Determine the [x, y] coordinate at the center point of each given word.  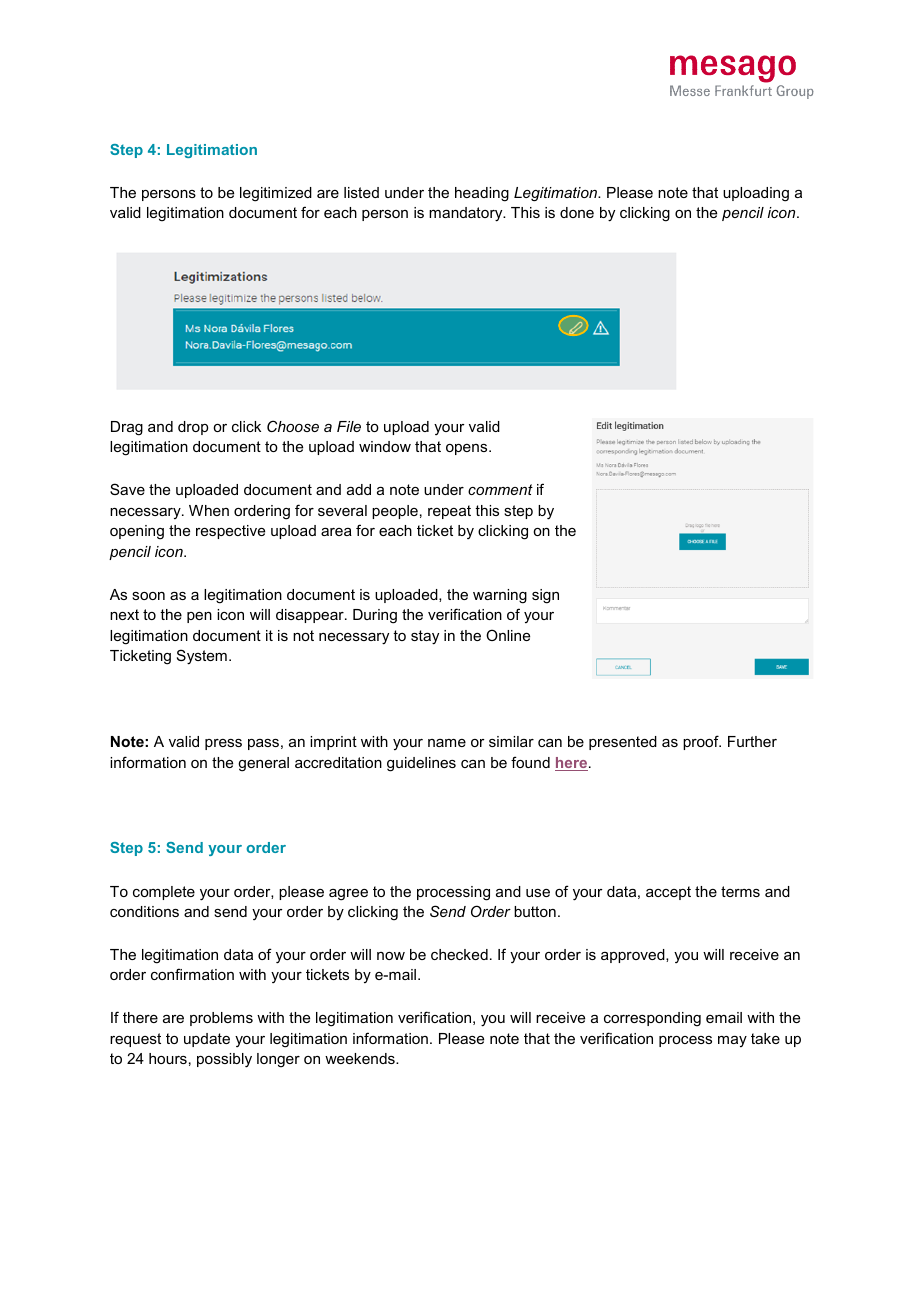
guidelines [421, 764]
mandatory [467, 214]
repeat [449, 512]
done [577, 212]
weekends [361, 1058]
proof [702, 742]
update [207, 1040]
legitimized [276, 194]
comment [500, 489]
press [223, 744]
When [209, 510]
